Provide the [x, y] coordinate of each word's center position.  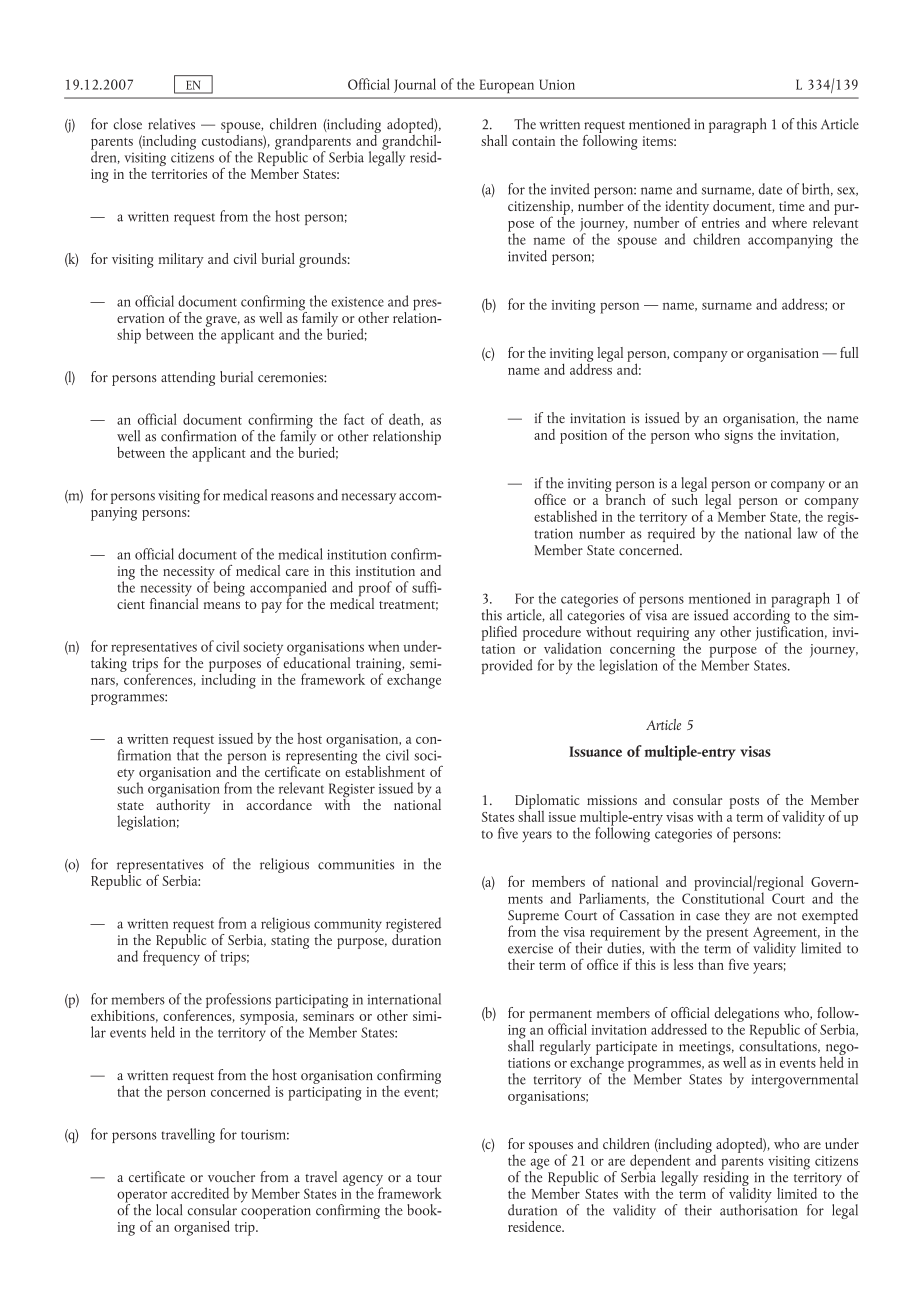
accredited [200, 1193]
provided [507, 666]
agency [363, 1181]
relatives [171, 124]
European [507, 86]
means [222, 605]
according [761, 616]
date [770, 189]
